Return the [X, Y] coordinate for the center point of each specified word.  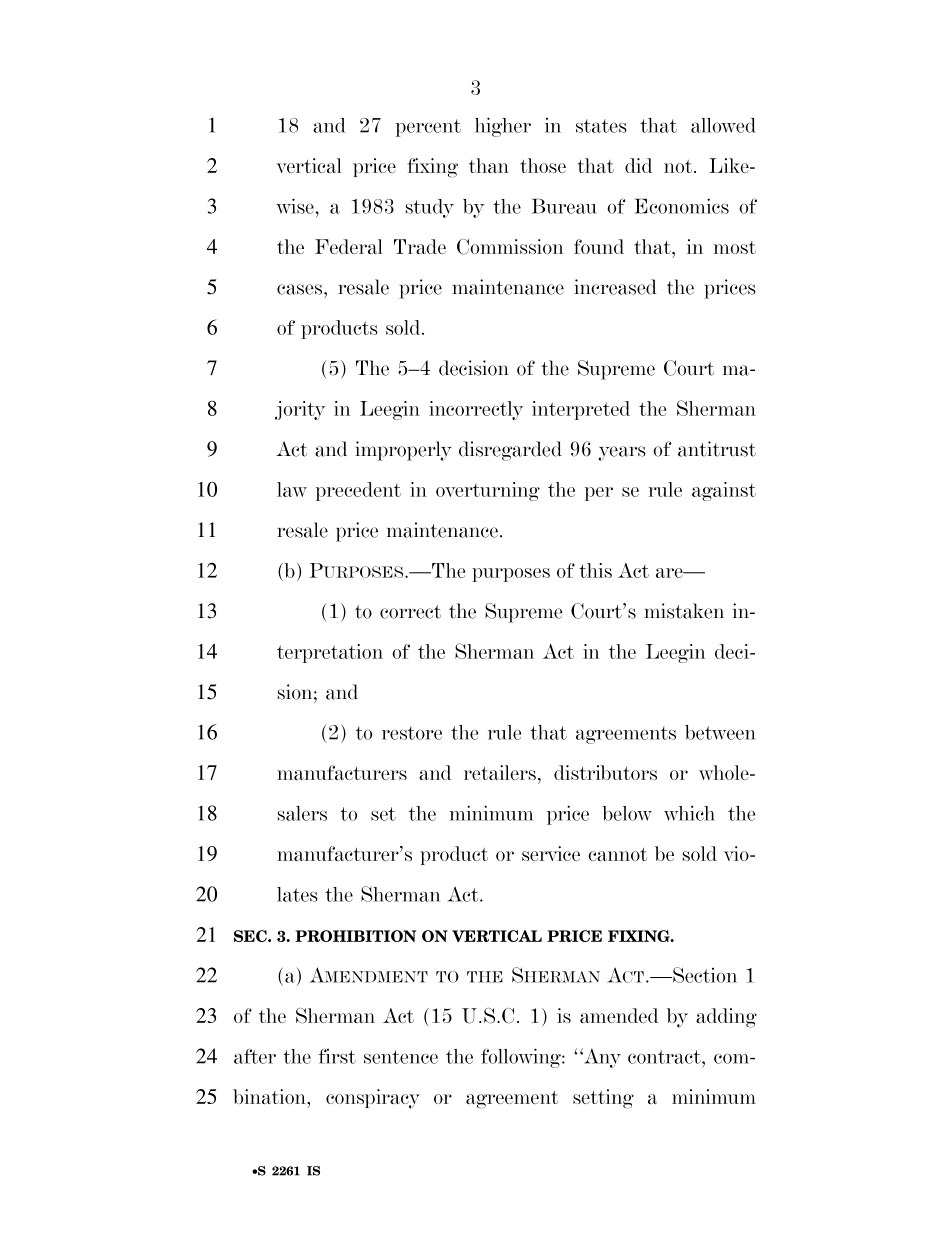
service [551, 853]
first [337, 1056]
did [638, 165]
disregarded [510, 451]
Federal [349, 246]
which [689, 813]
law [292, 489]
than [489, 165]
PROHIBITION [355, 936]
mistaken [684, 611]
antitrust [717, 449]
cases [301, 289]
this [595, 570]
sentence [401, 1057]
